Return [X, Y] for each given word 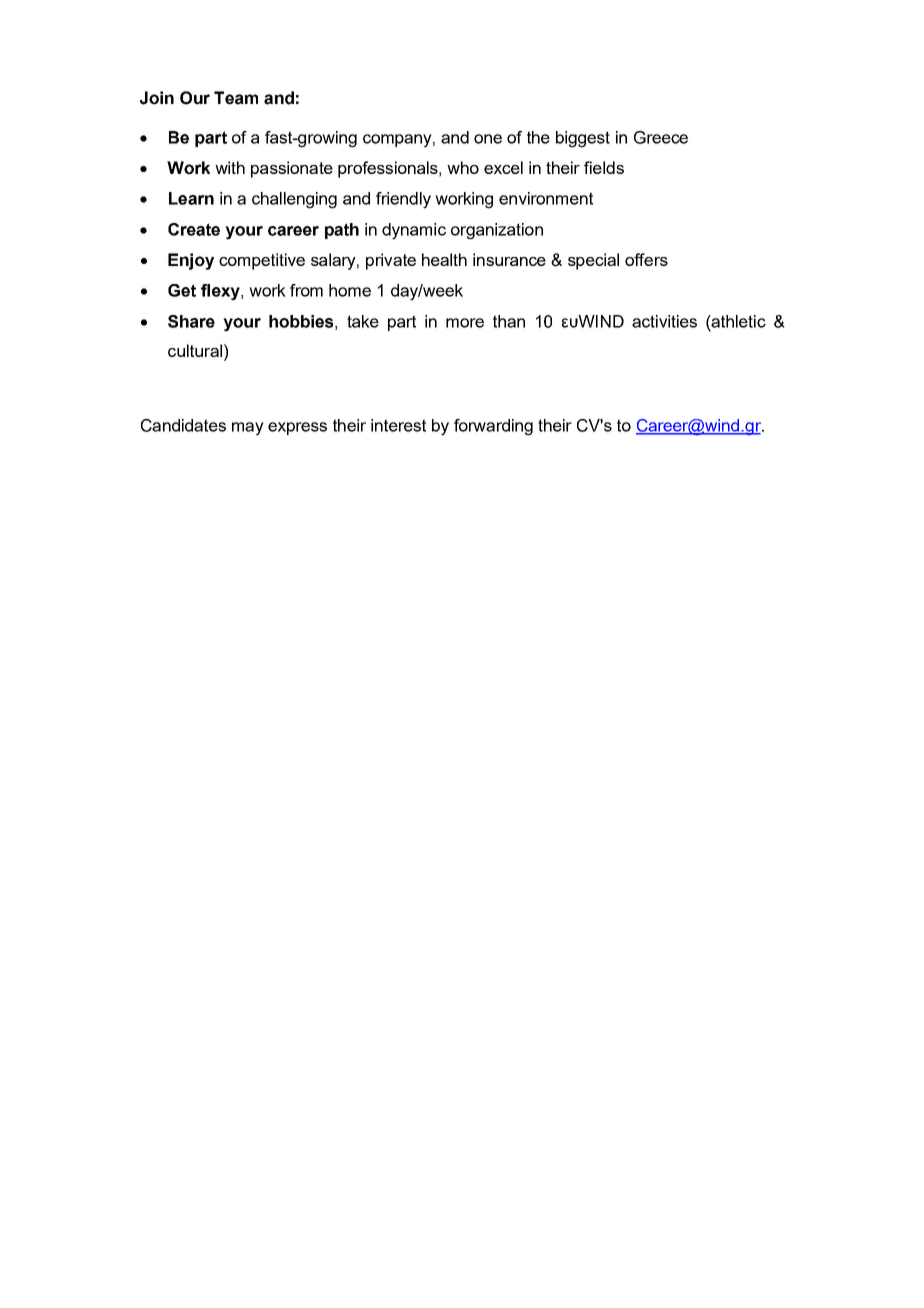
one [488, 139]
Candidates [183, 425]
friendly [403, 200]
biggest [583, 139]
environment [546, 198]
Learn [191, 198]
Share [191, 321]
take [363, 321]
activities [664, 321]
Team [236, 98]
